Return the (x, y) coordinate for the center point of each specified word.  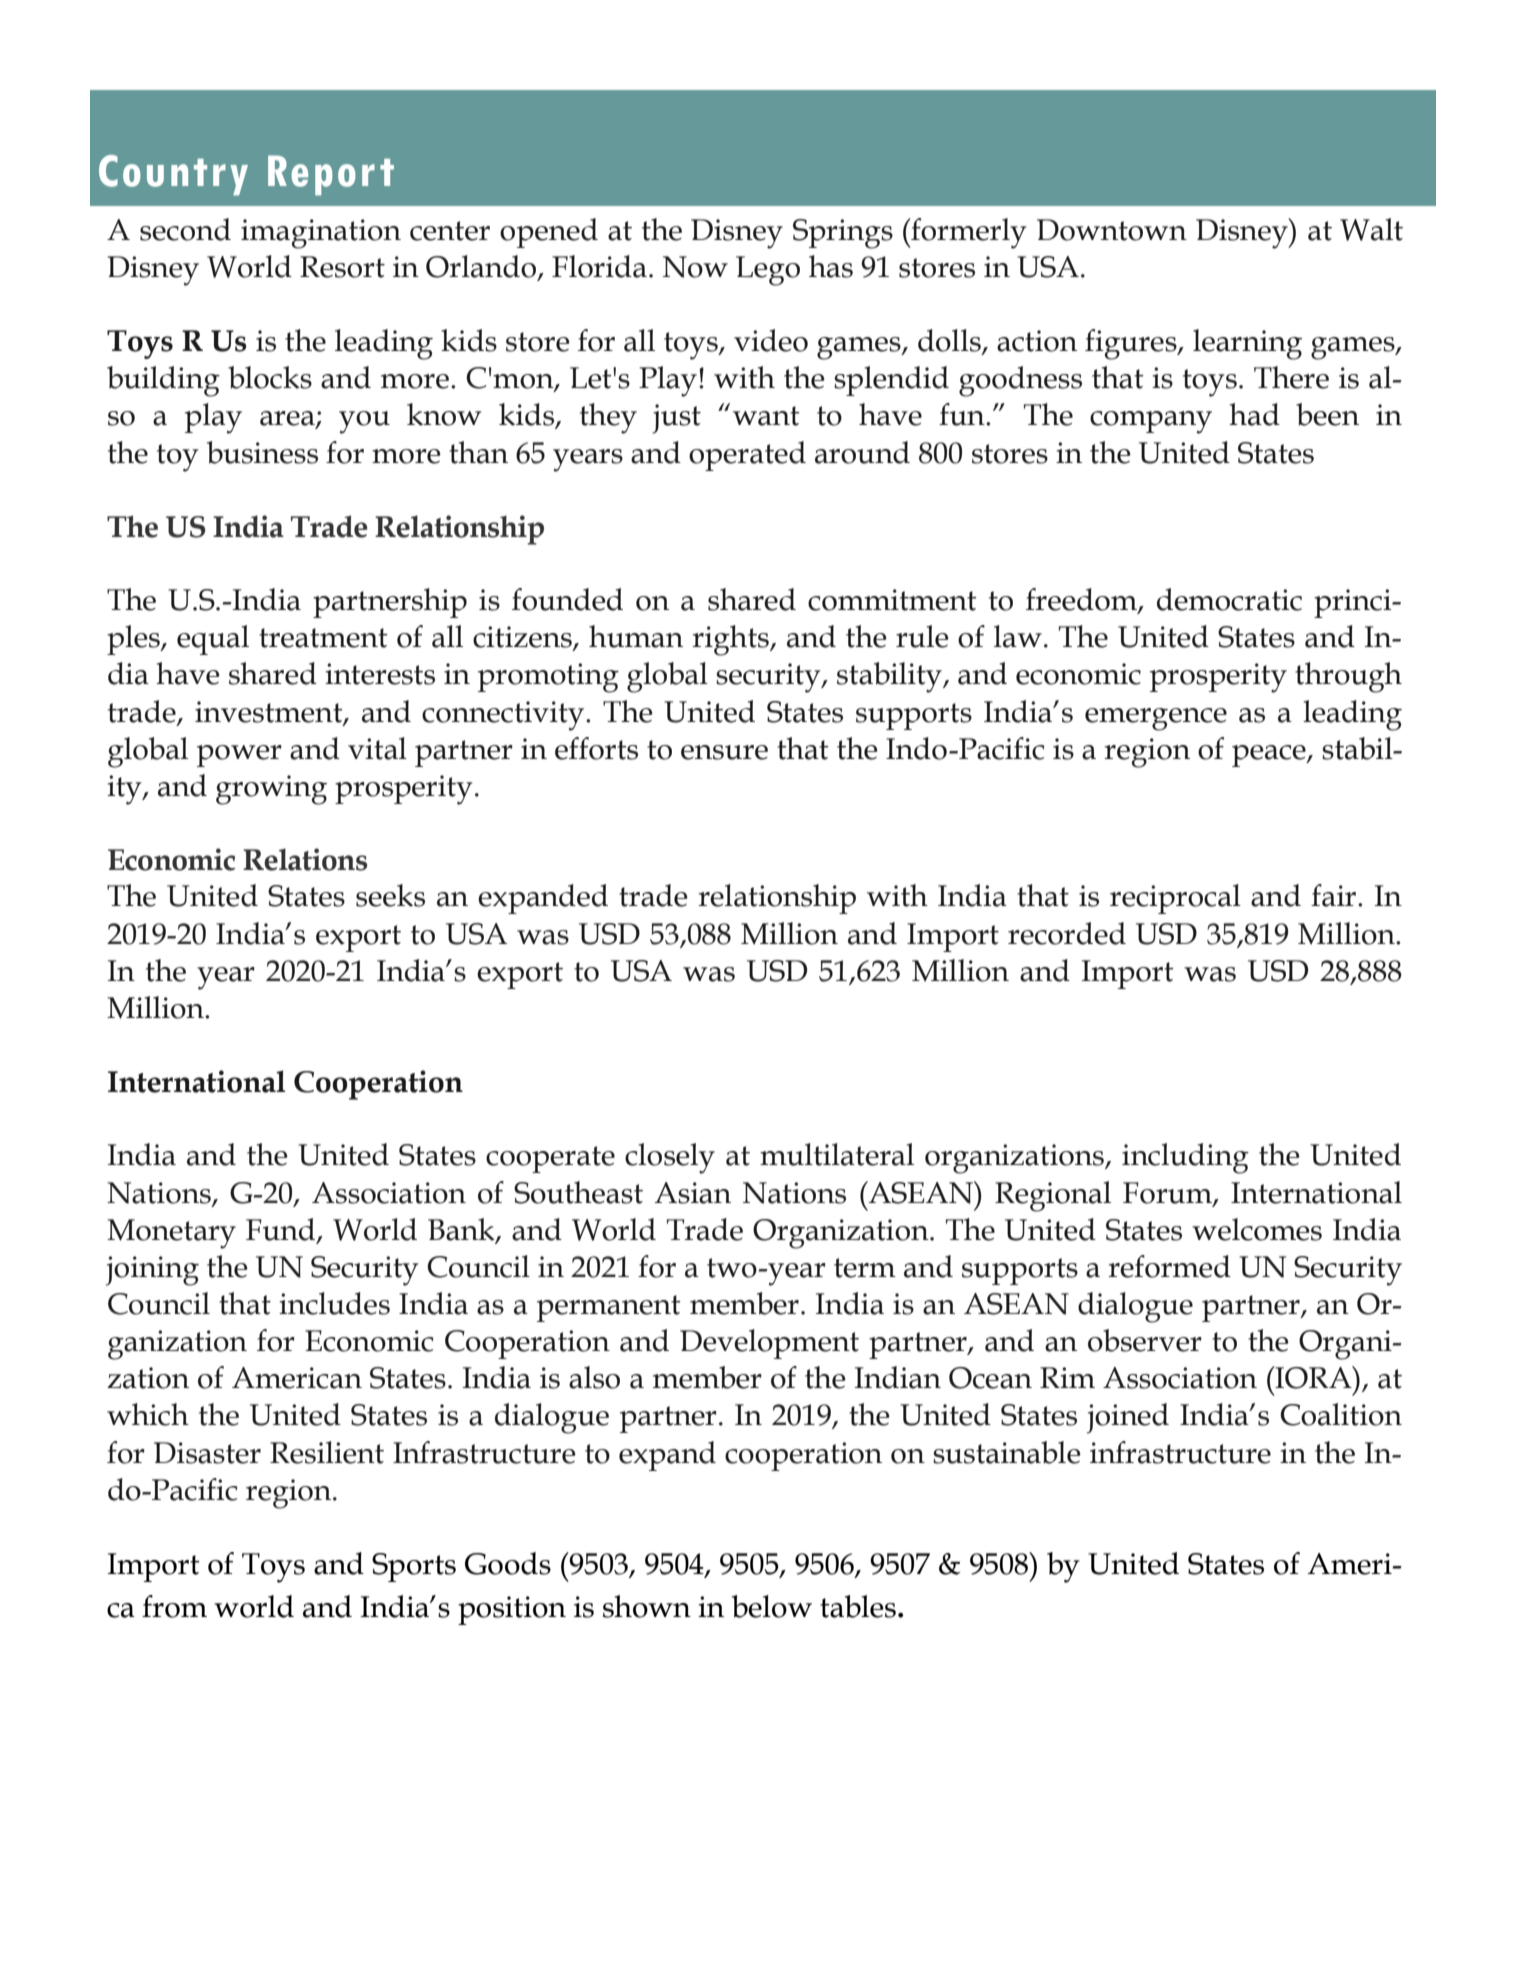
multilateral (837, 1154)
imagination (321, 234)
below (772, 1606)
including (1185, 1158)
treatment (323, 638)
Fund (282, 1230)
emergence (1156, 719)
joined (1128, 1418)
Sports (414, 1567)
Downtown (1112, 230)
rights (731, 640)
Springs (843, 234)
